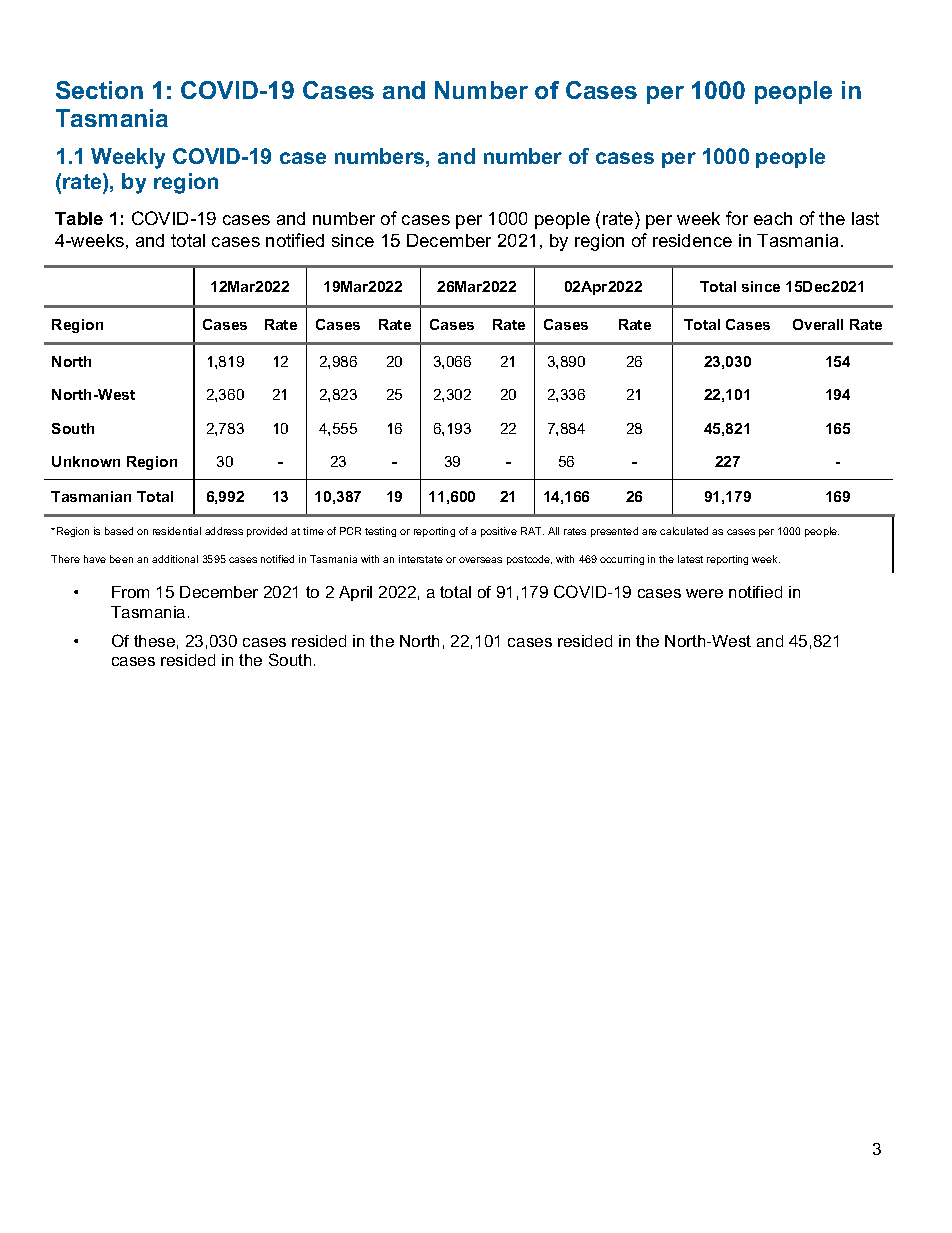  I want to click on Section, so click(99, 90).
